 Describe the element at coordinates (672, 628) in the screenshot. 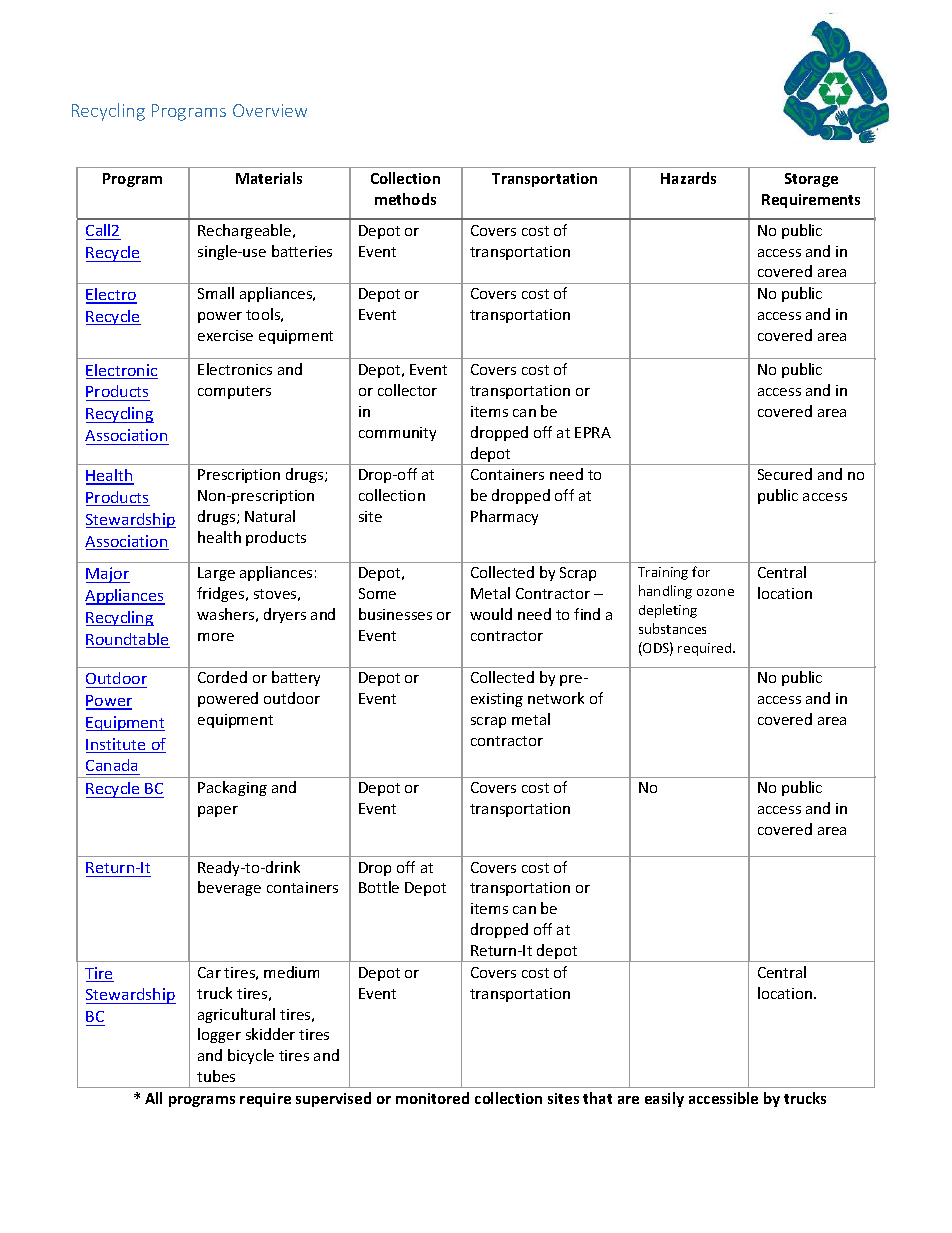

I see `substances` at that location.
